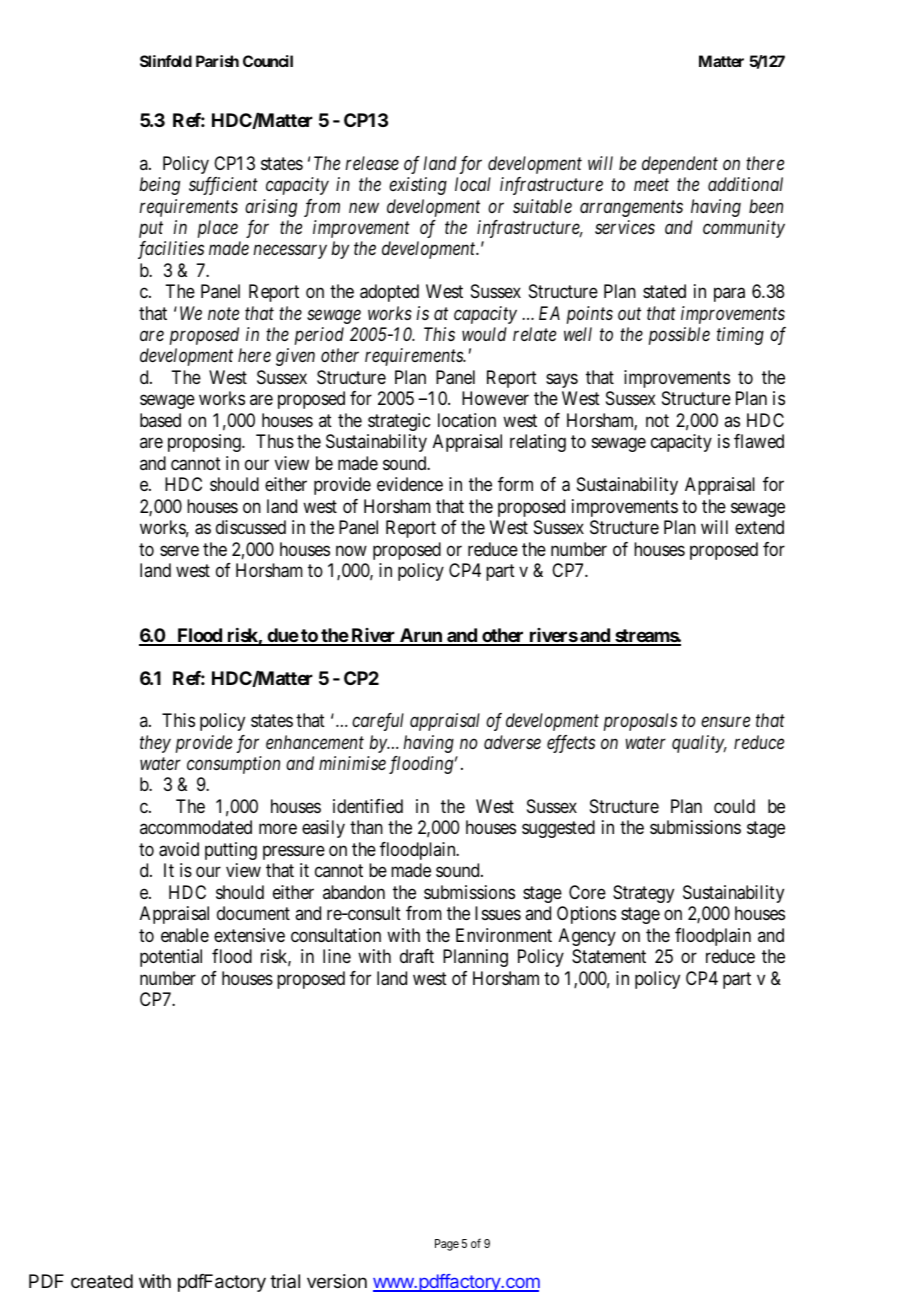 Image resolution: width=924 pixels, height=1307 pixels. I want to click on location, so click(467, 420).
